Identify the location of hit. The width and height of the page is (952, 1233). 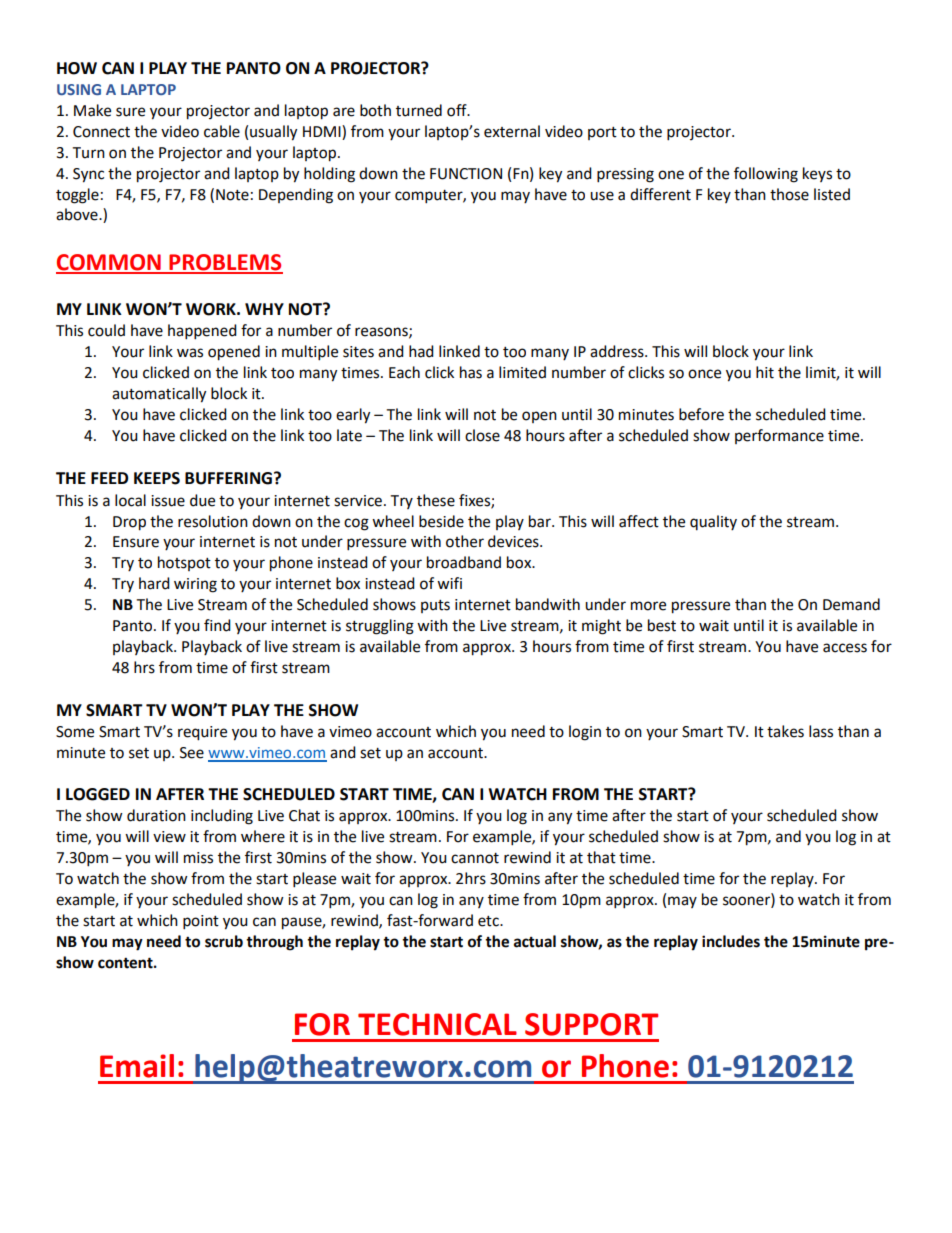
(765, 372).
